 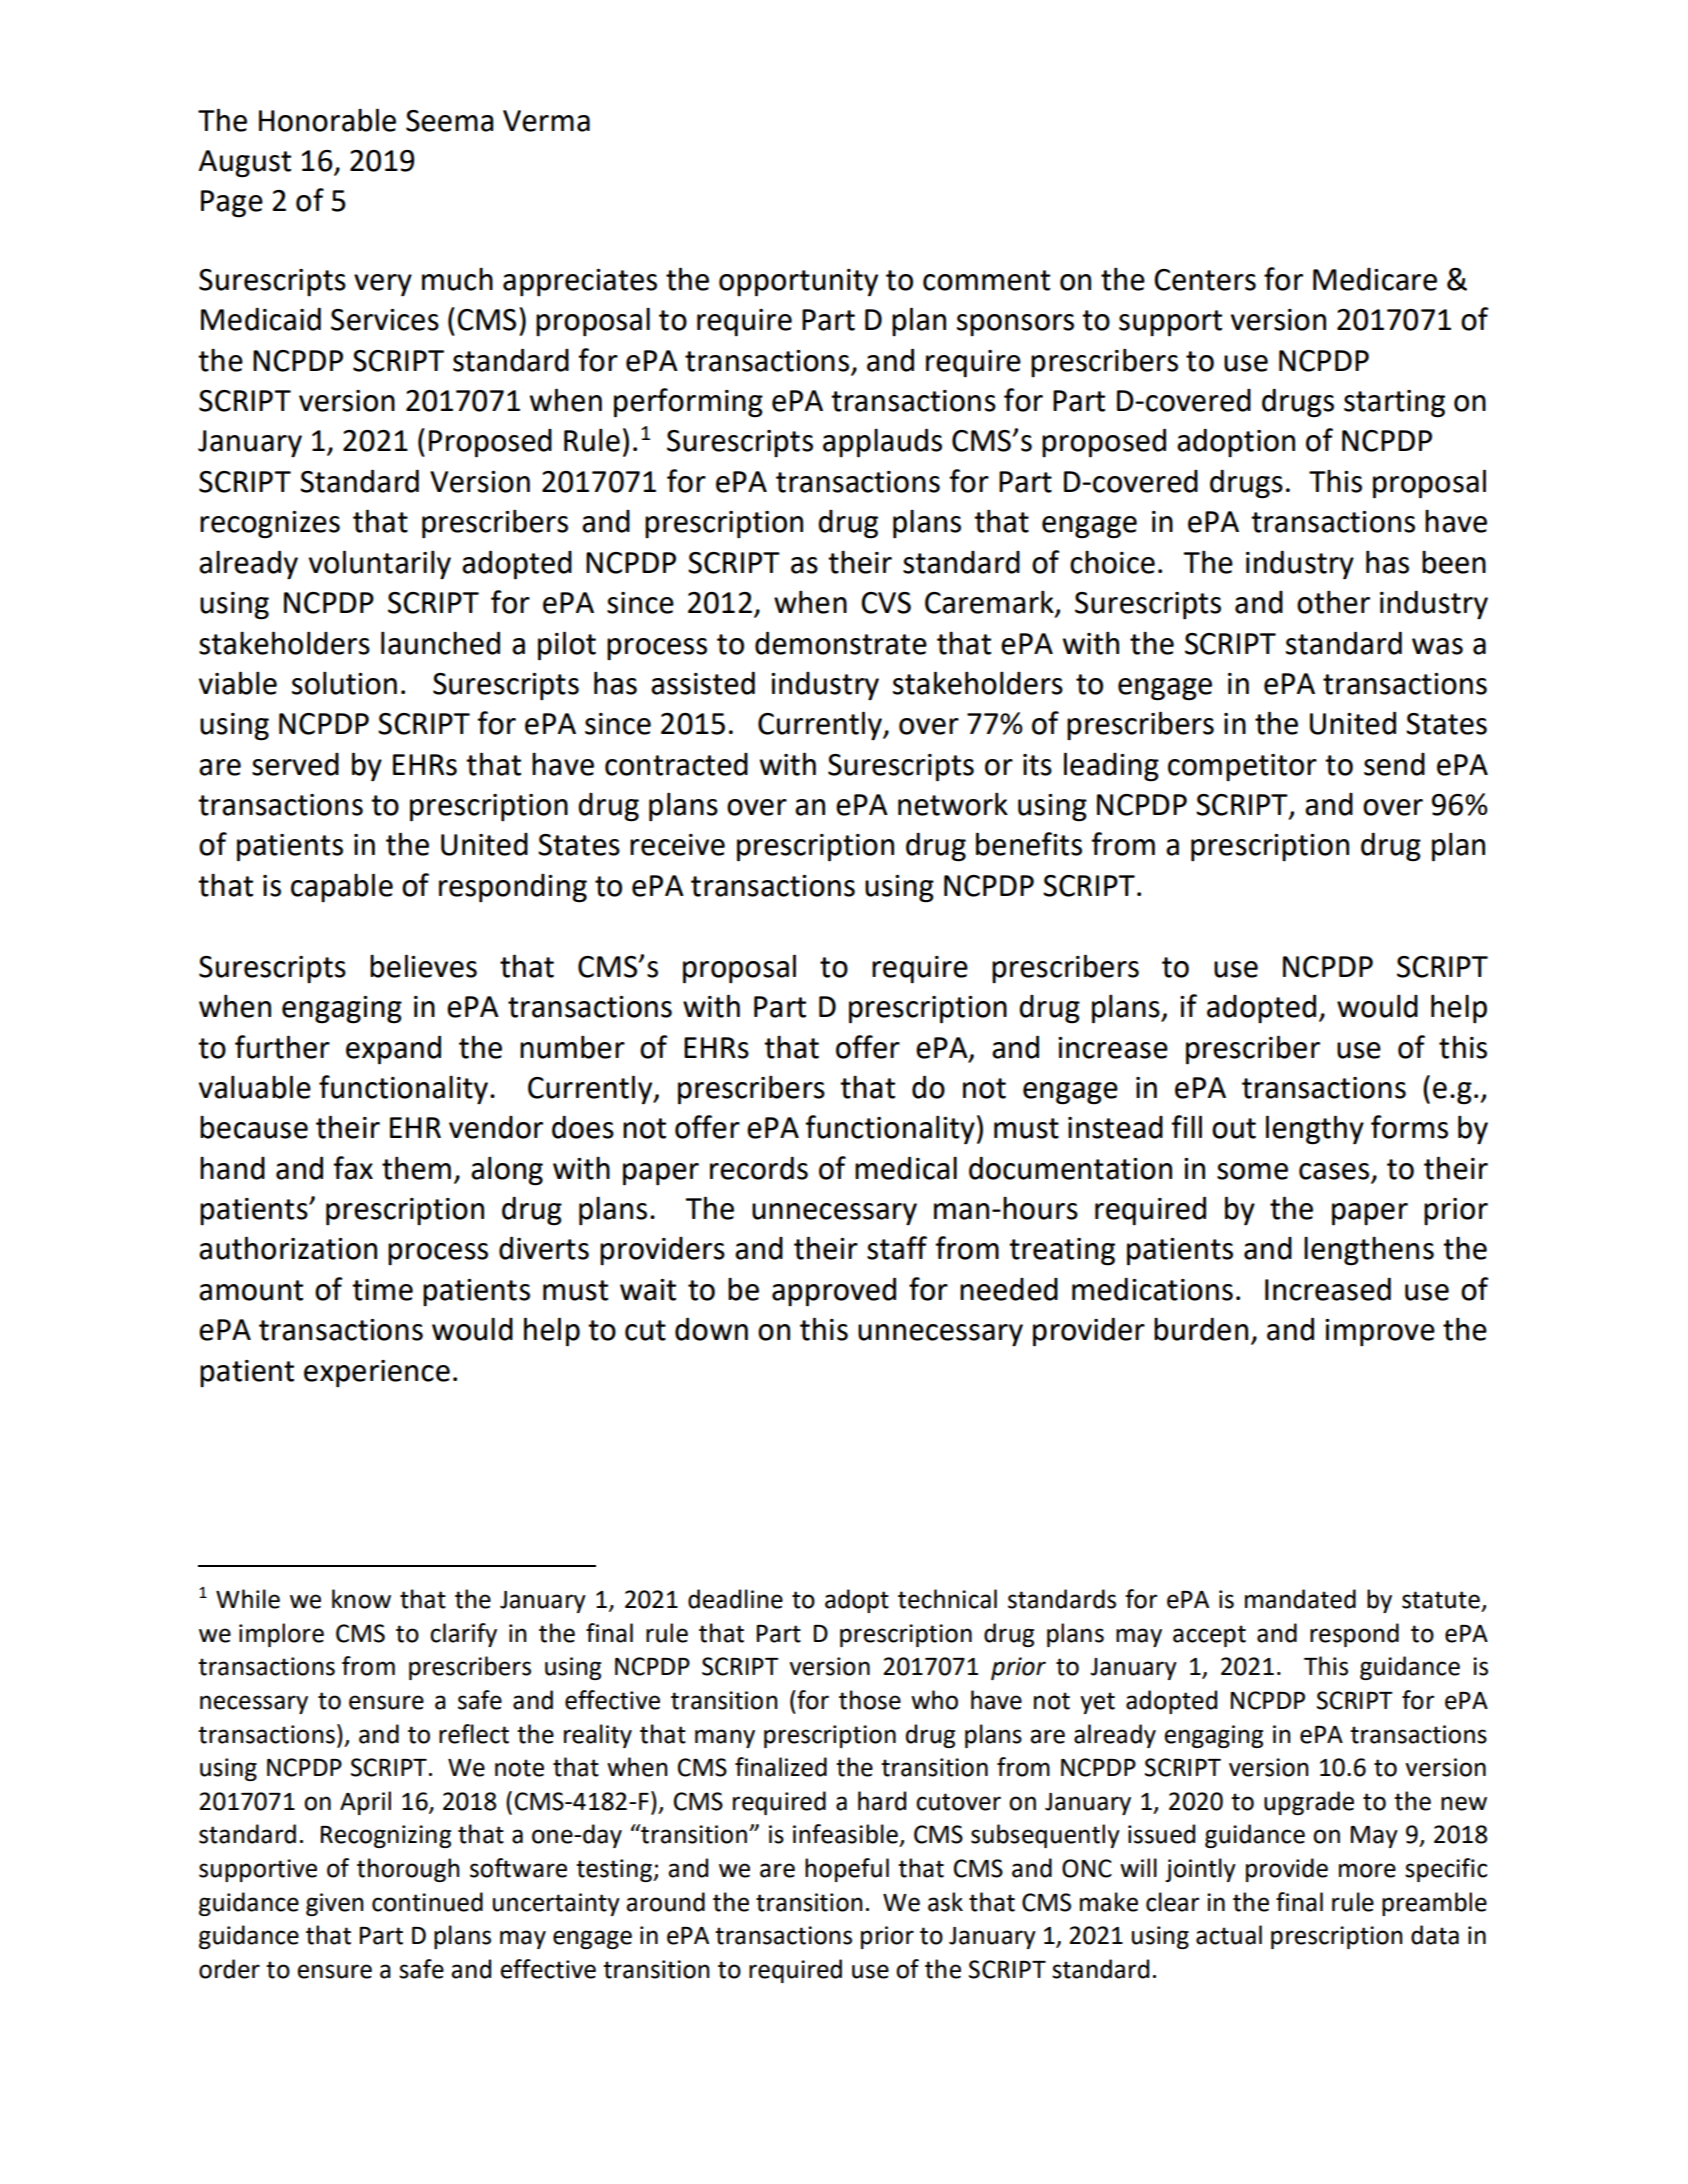 What do you see at coordinates (847, 1870) in the document?
I see `hopeful` at bounding box center [847, 1870].
